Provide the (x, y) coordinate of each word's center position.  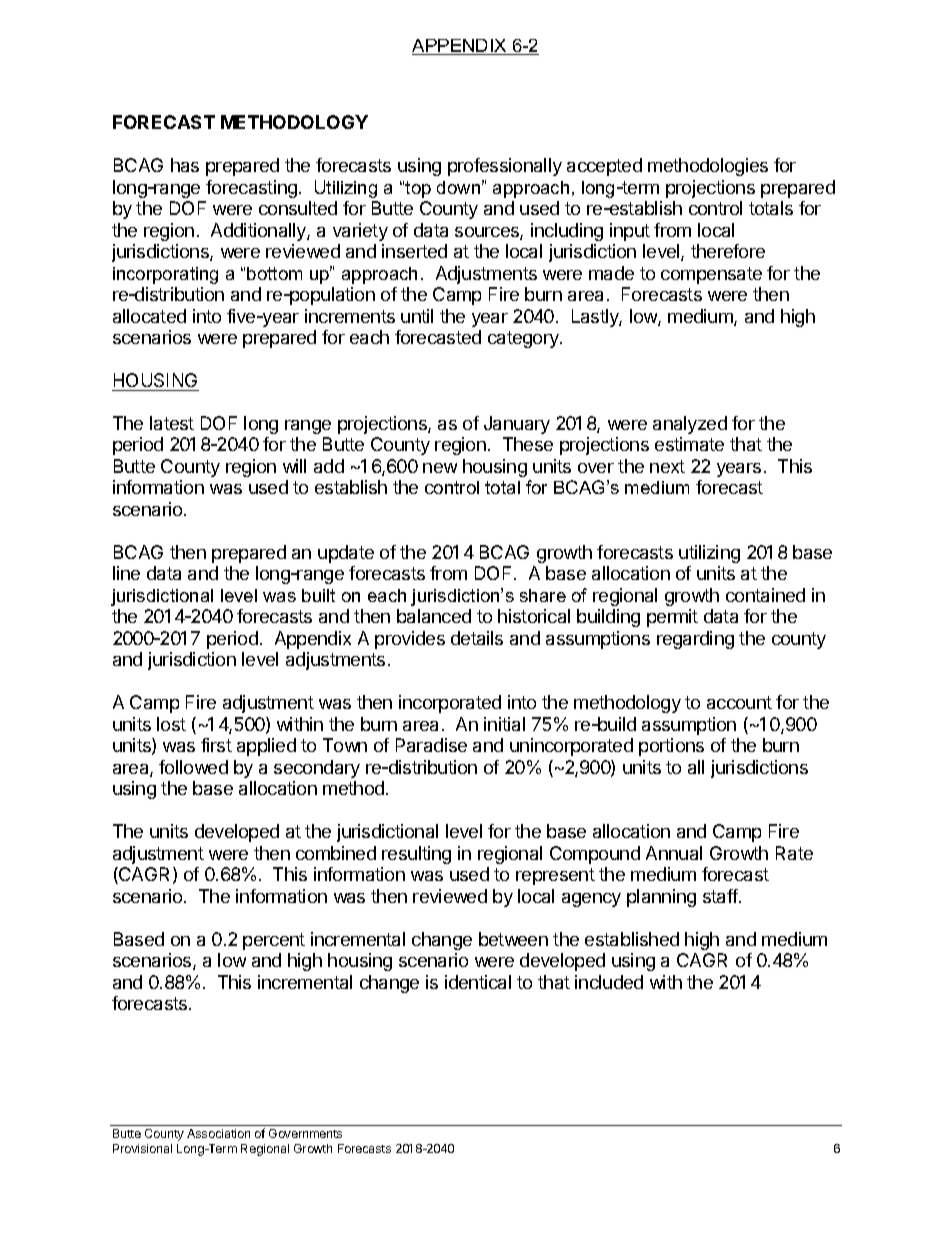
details (477, 638)
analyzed (690, 425)
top (418, 189)
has (185, 165)
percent (274, 941)
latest (172, 423)
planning (661, 898)
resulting (416, 855)
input (630, 232)
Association (218, 1133)
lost (171, 724)
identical (478, 982)
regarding (695, 640)
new (440, 468)
